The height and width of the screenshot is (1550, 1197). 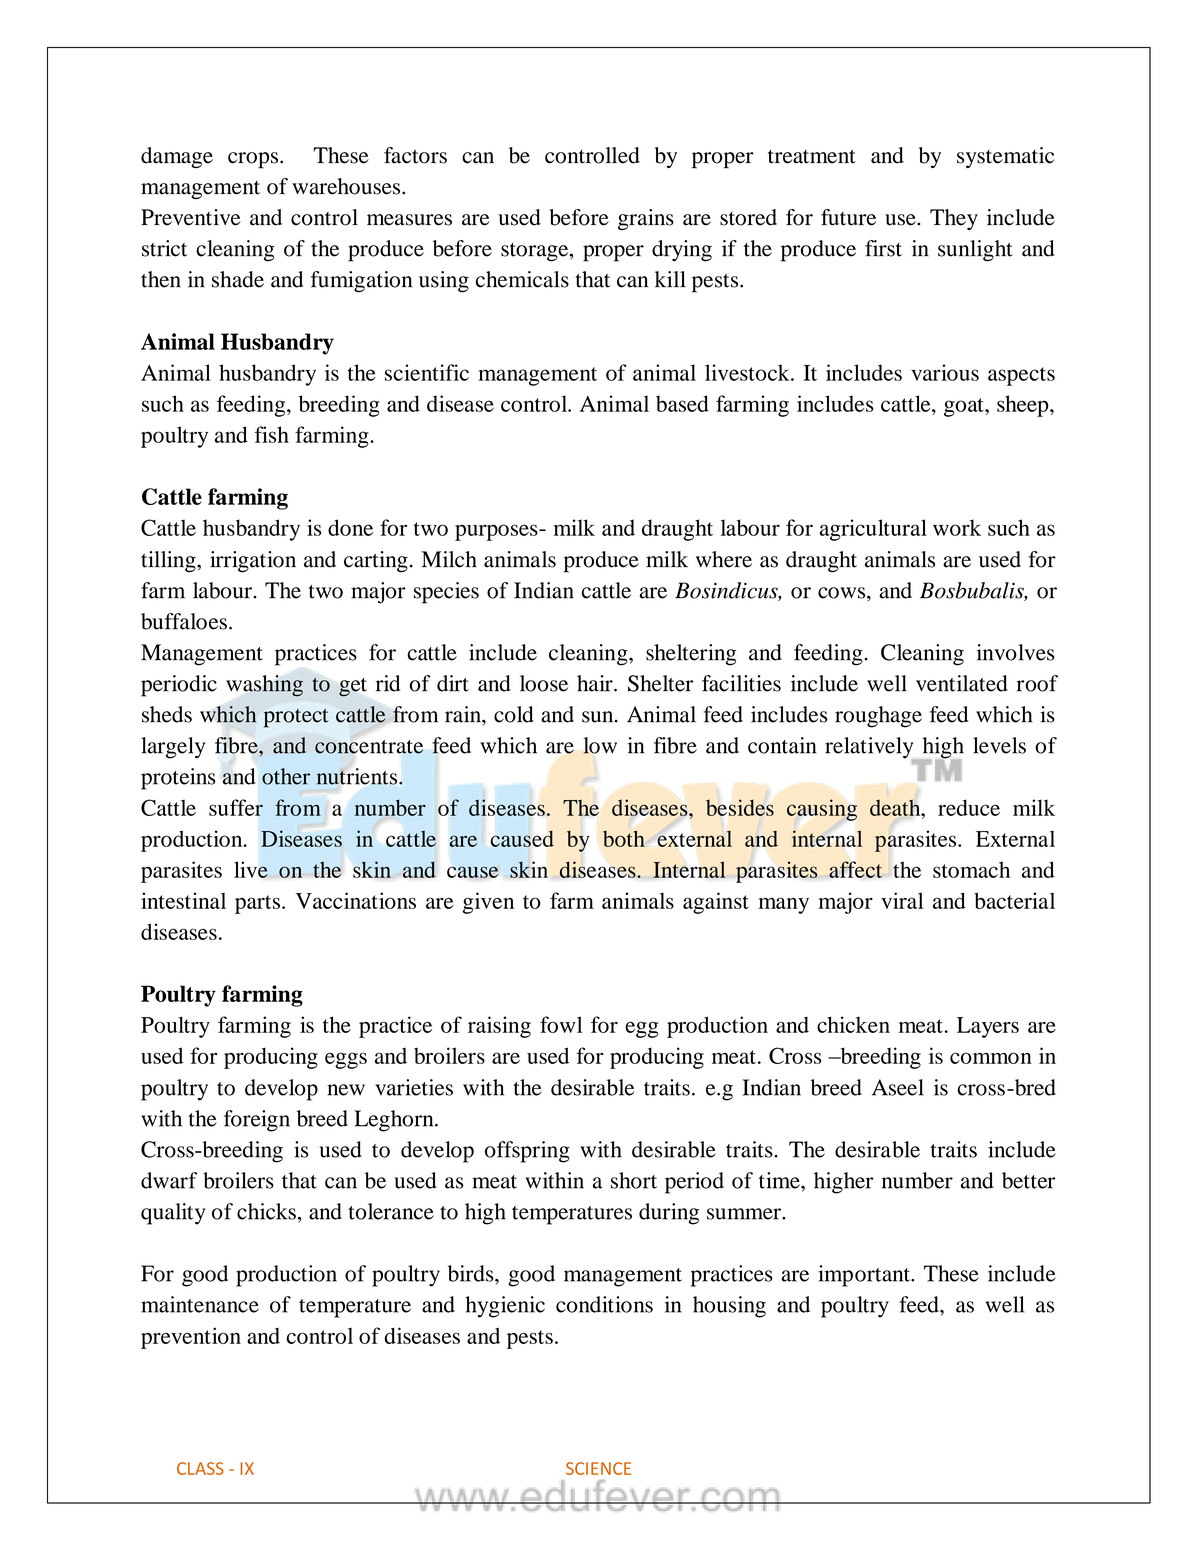 What do you see at coordinates (682, 251) in the screenshot?
I see `drying` at bounding box center [682, 251].
